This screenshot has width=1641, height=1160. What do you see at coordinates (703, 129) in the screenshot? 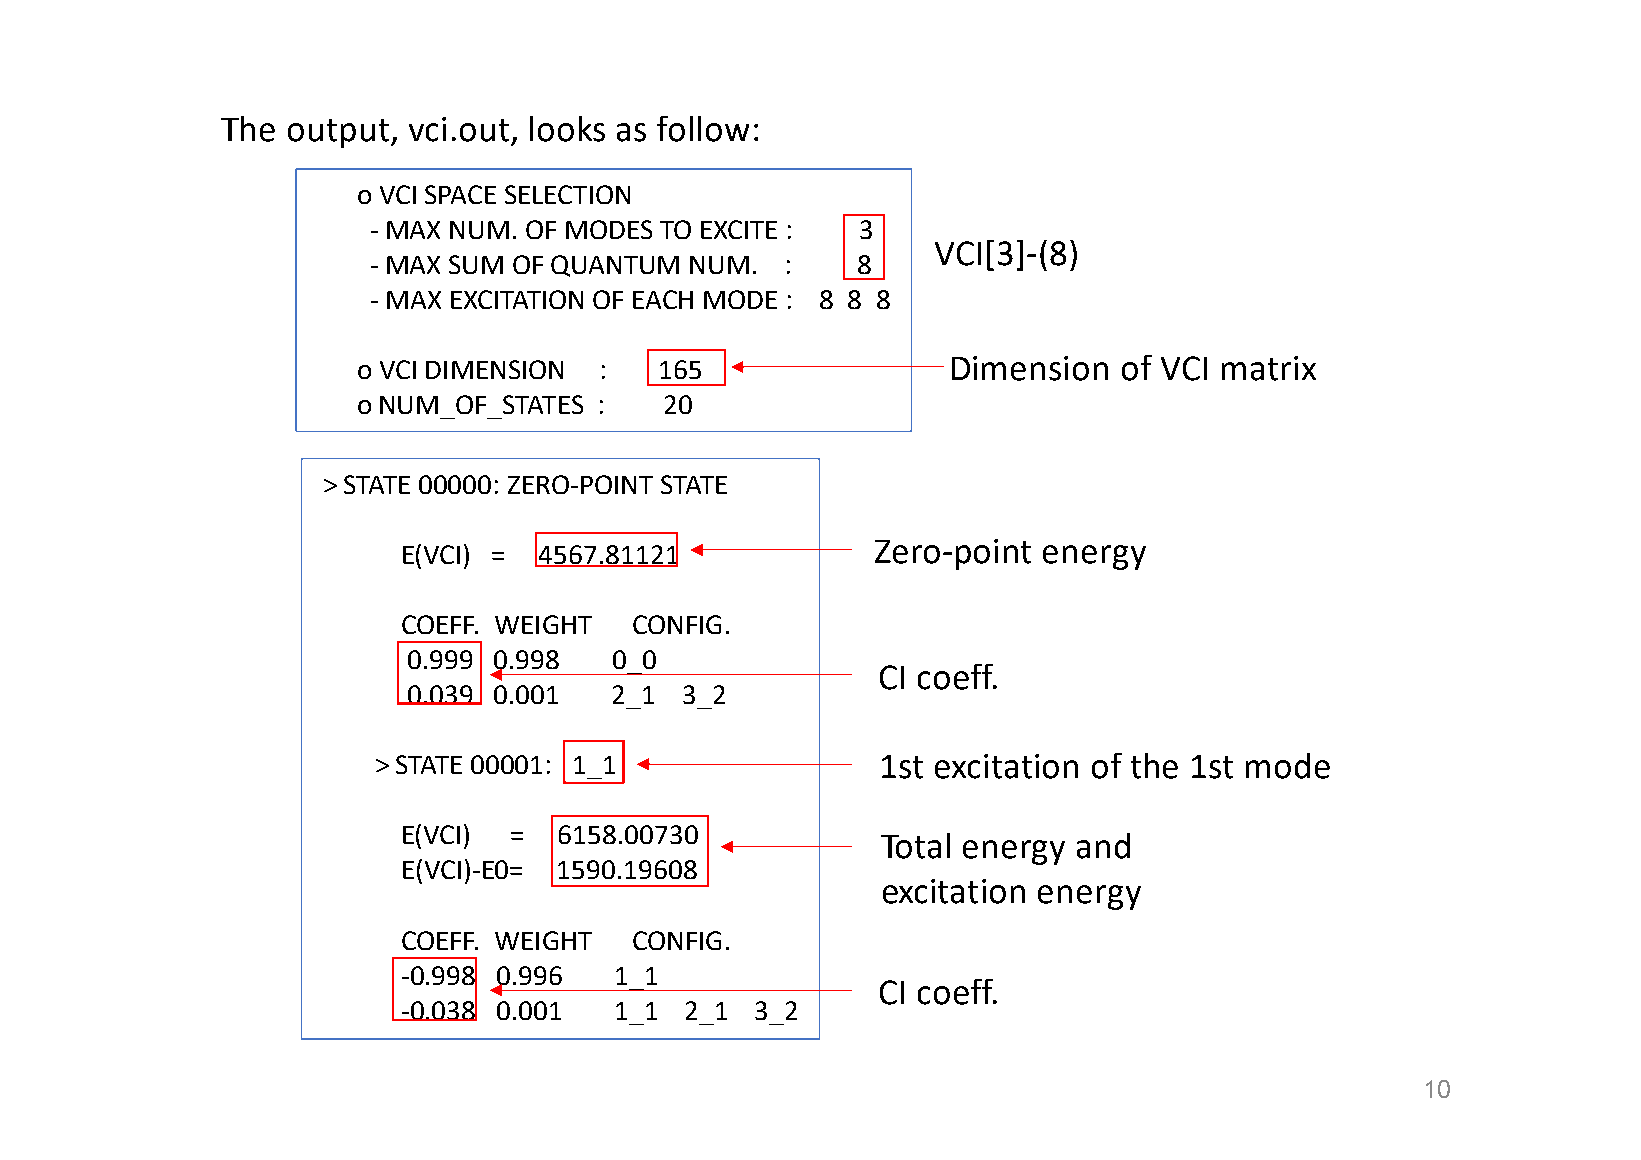
I see `follow` at bounding box center [703, 129].
